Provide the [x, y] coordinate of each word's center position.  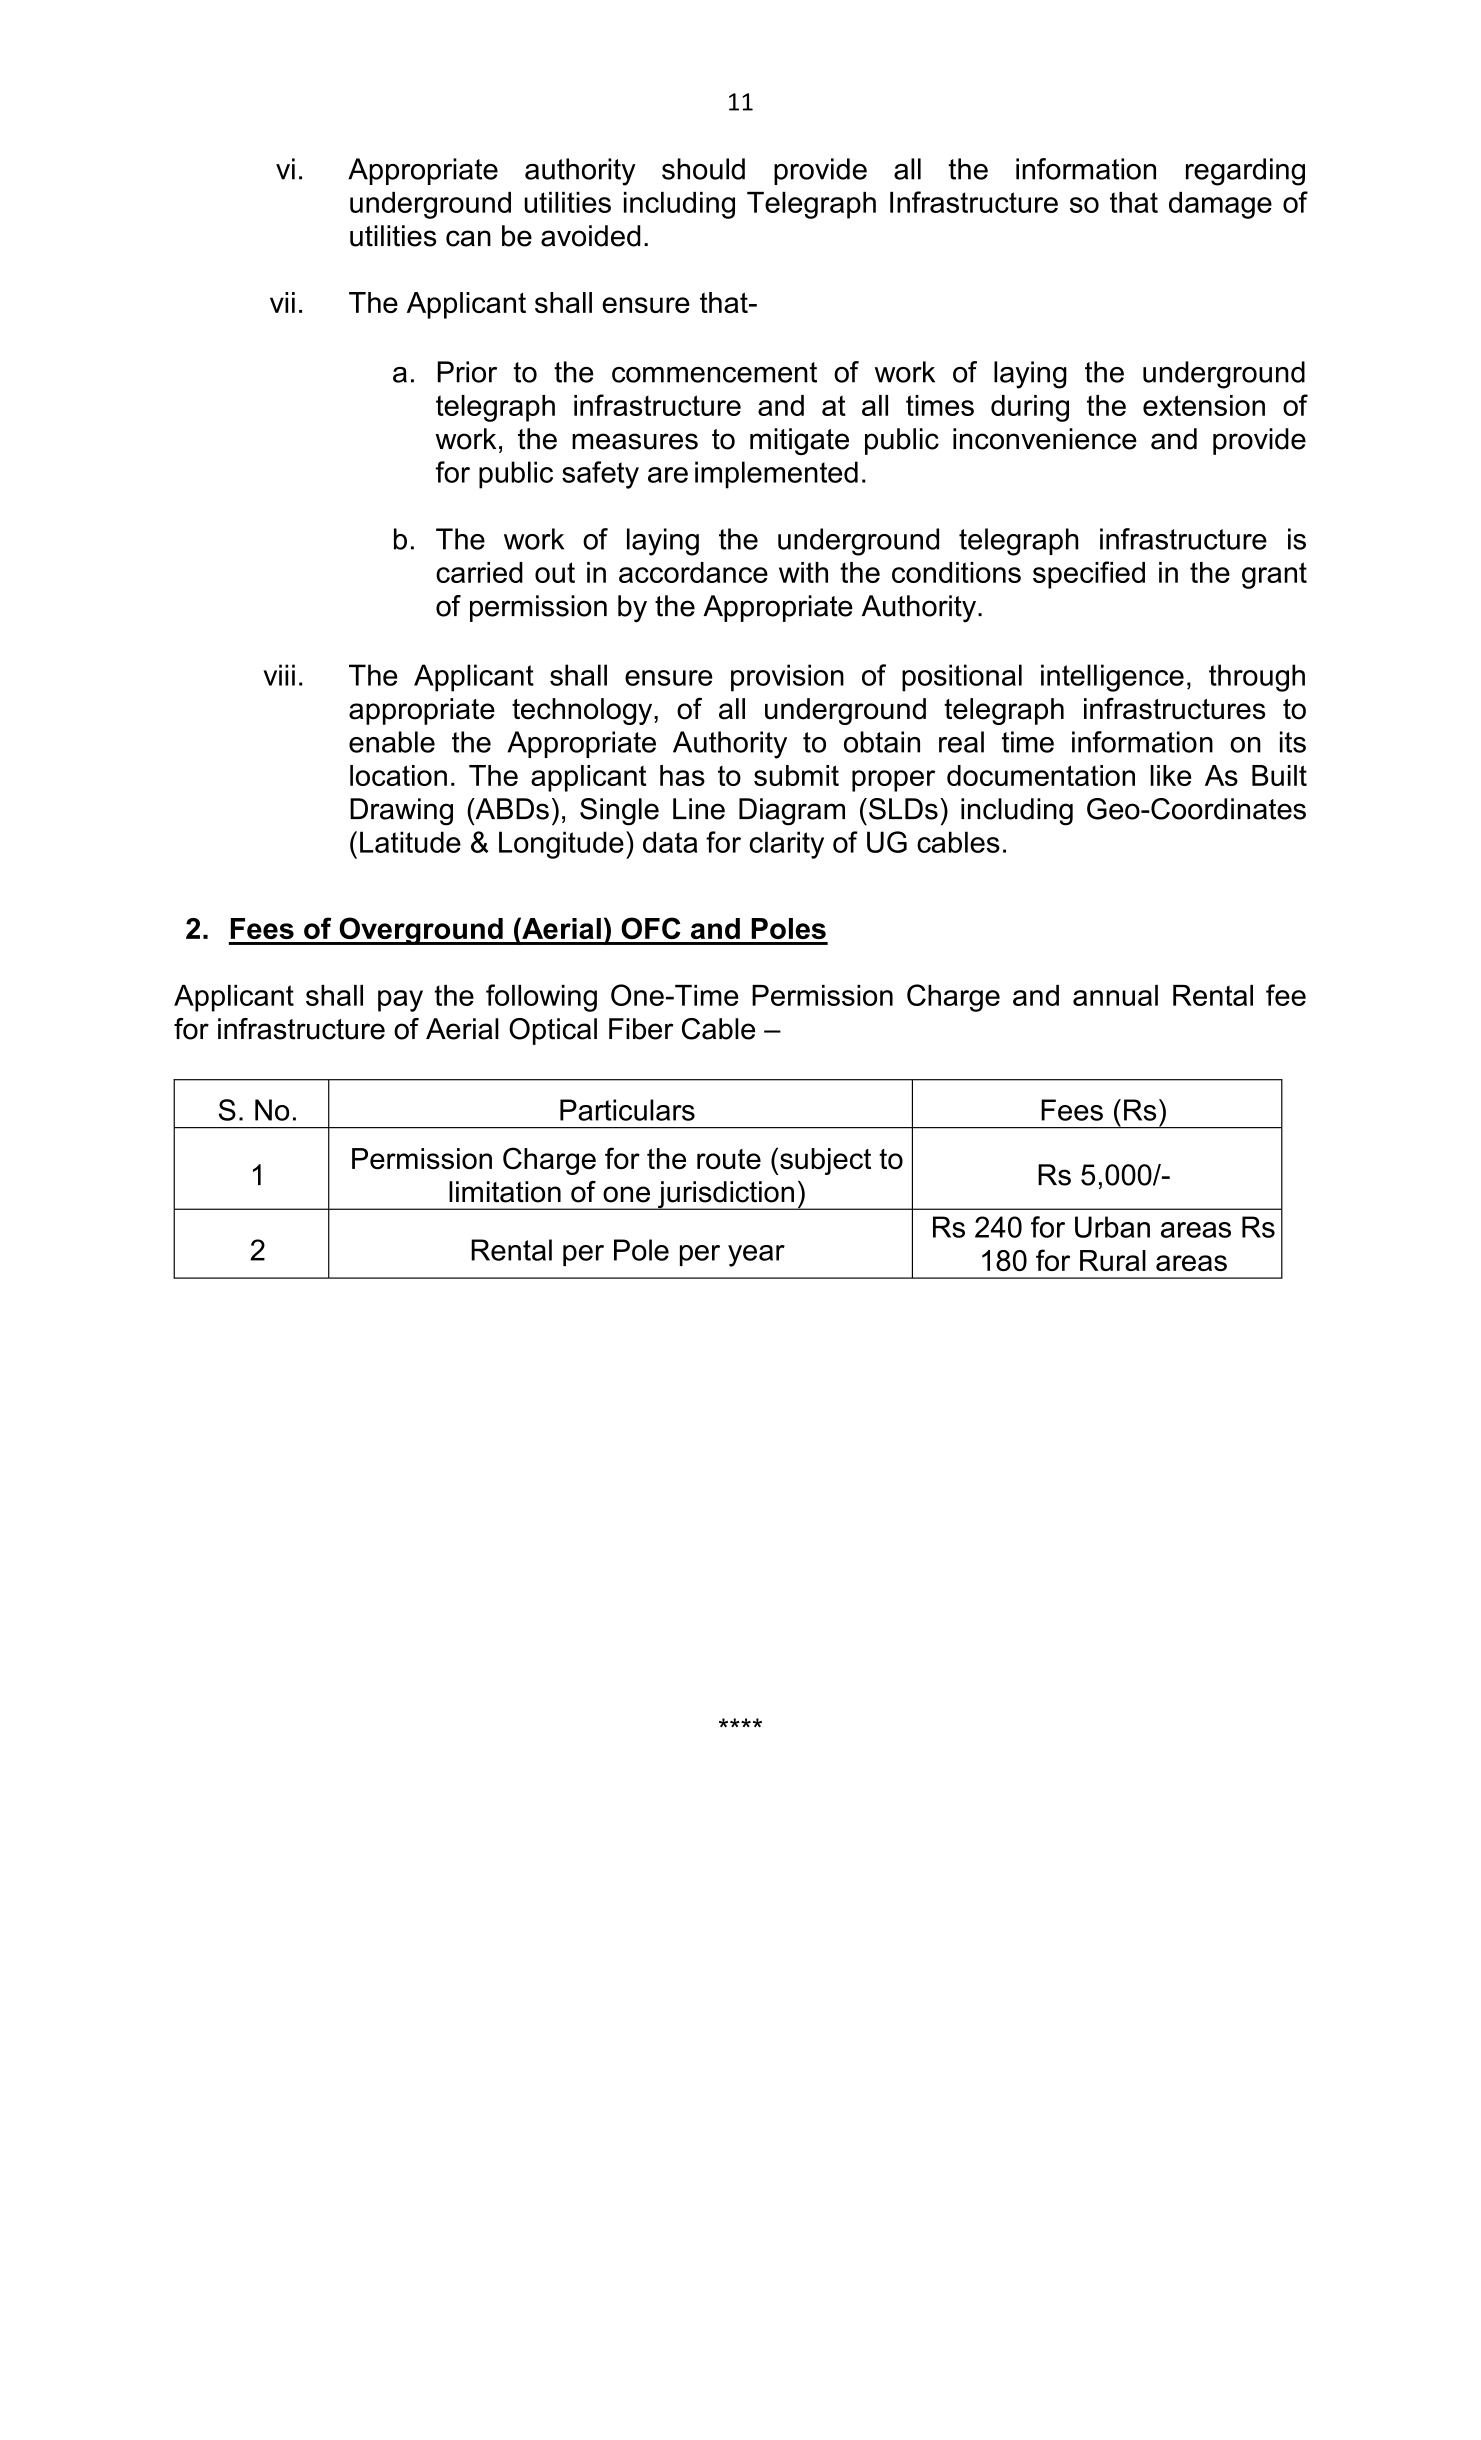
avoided [590, 236]
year [756, 1256]
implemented [776, 475]
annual [1115, 995]
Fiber [641, 1029]
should [703, 169]
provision [787, 678]
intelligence [1112, 678]
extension [1204, 405]
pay [400, 1001]
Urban [1112, 1227]
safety [600, 475]
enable [392, 742]
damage [1220, 205]
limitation [505, 1192]
